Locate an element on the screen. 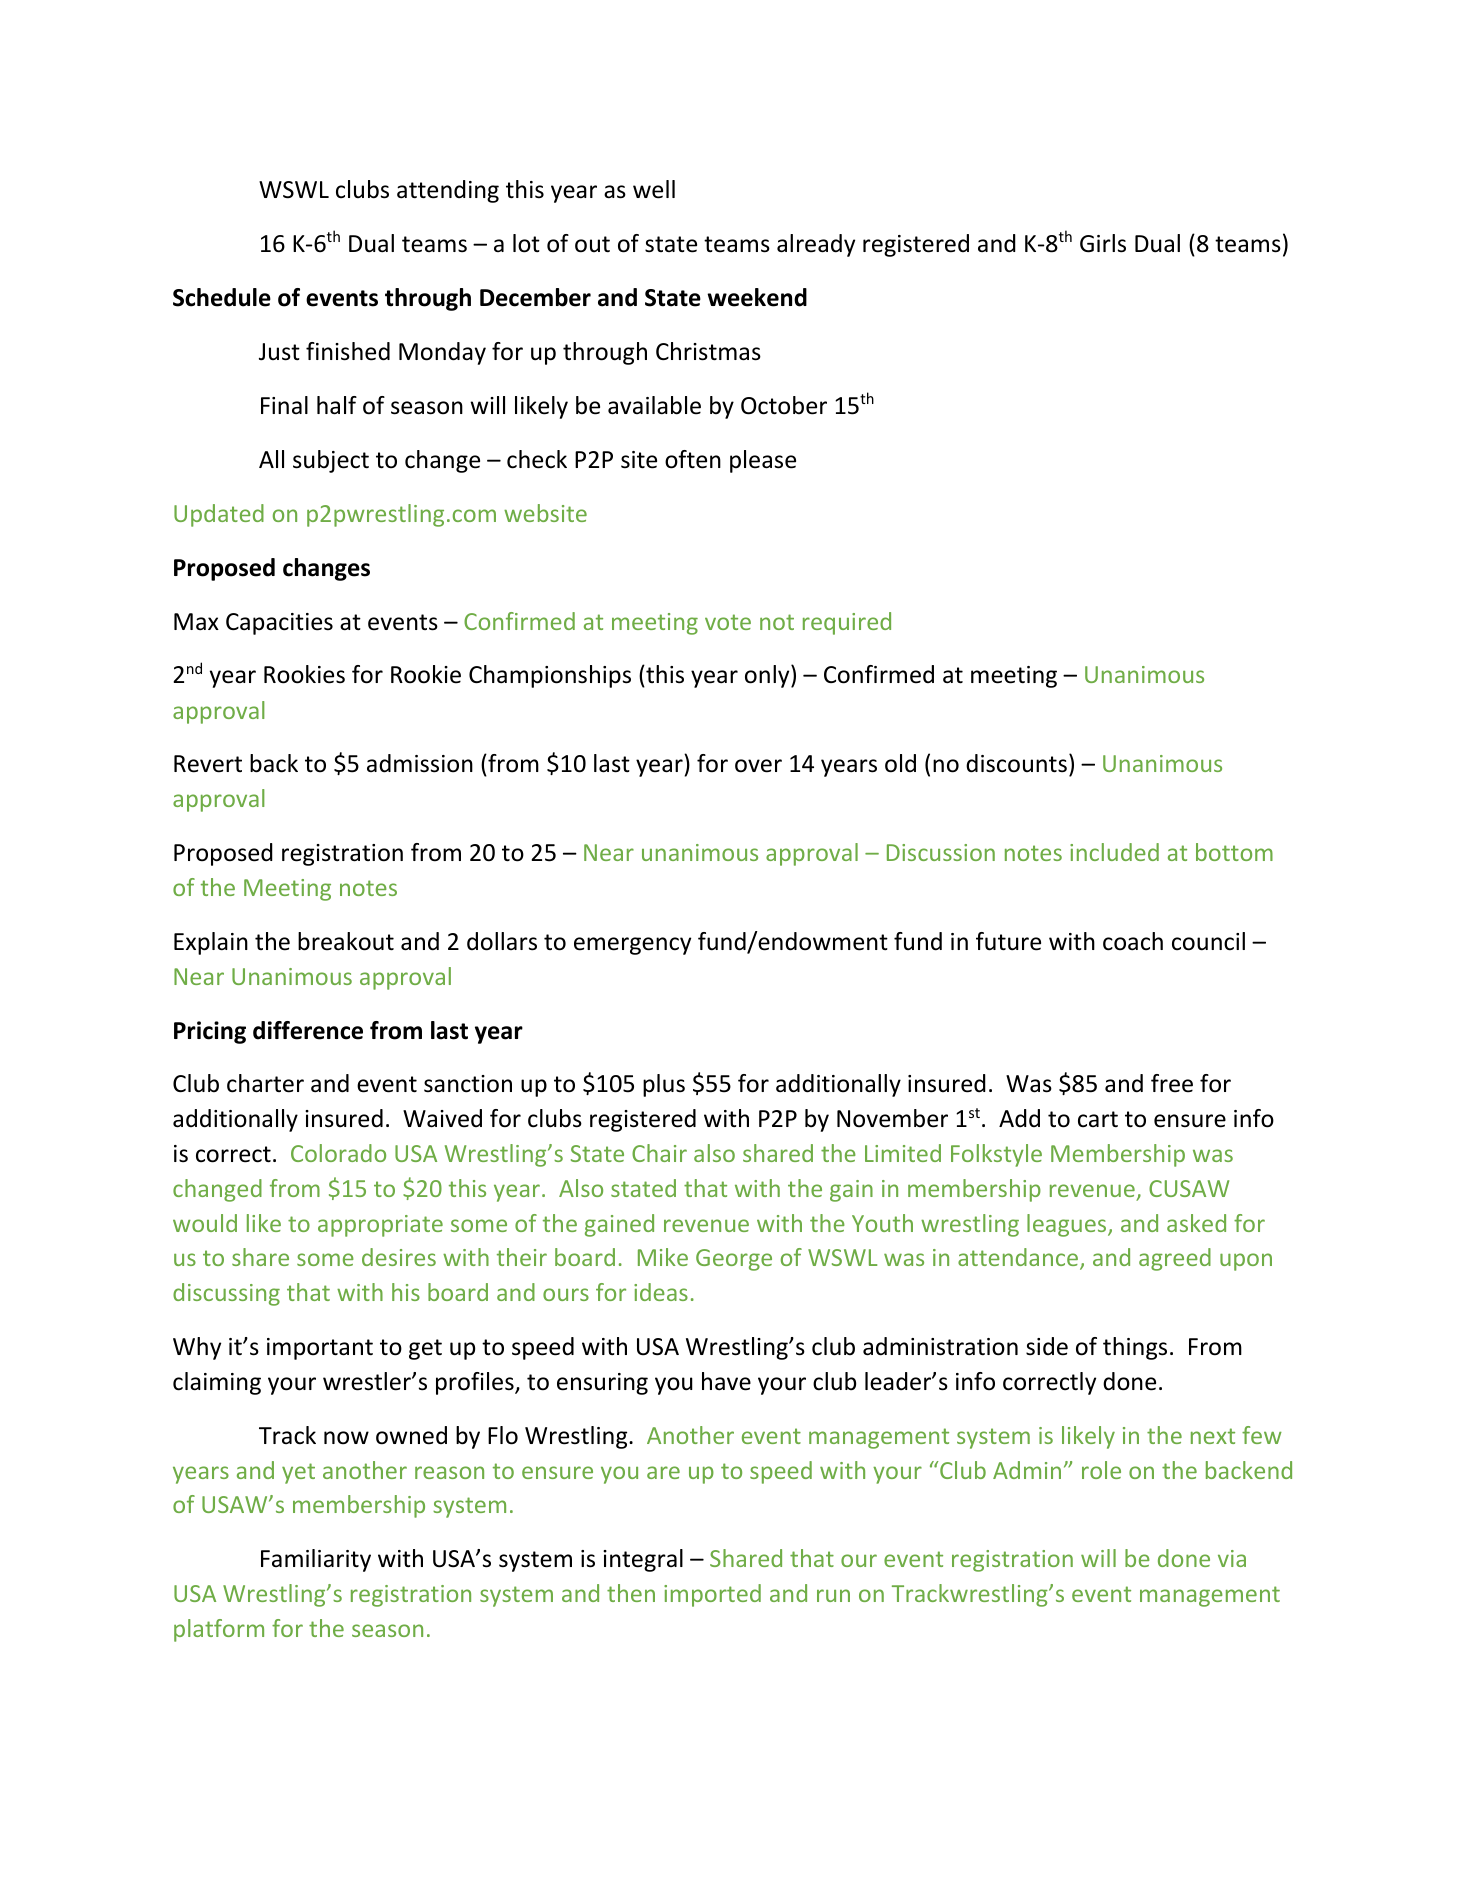 This screenshot has width=1468, height=1900. Capacities is located at coordinates (279, 624).
